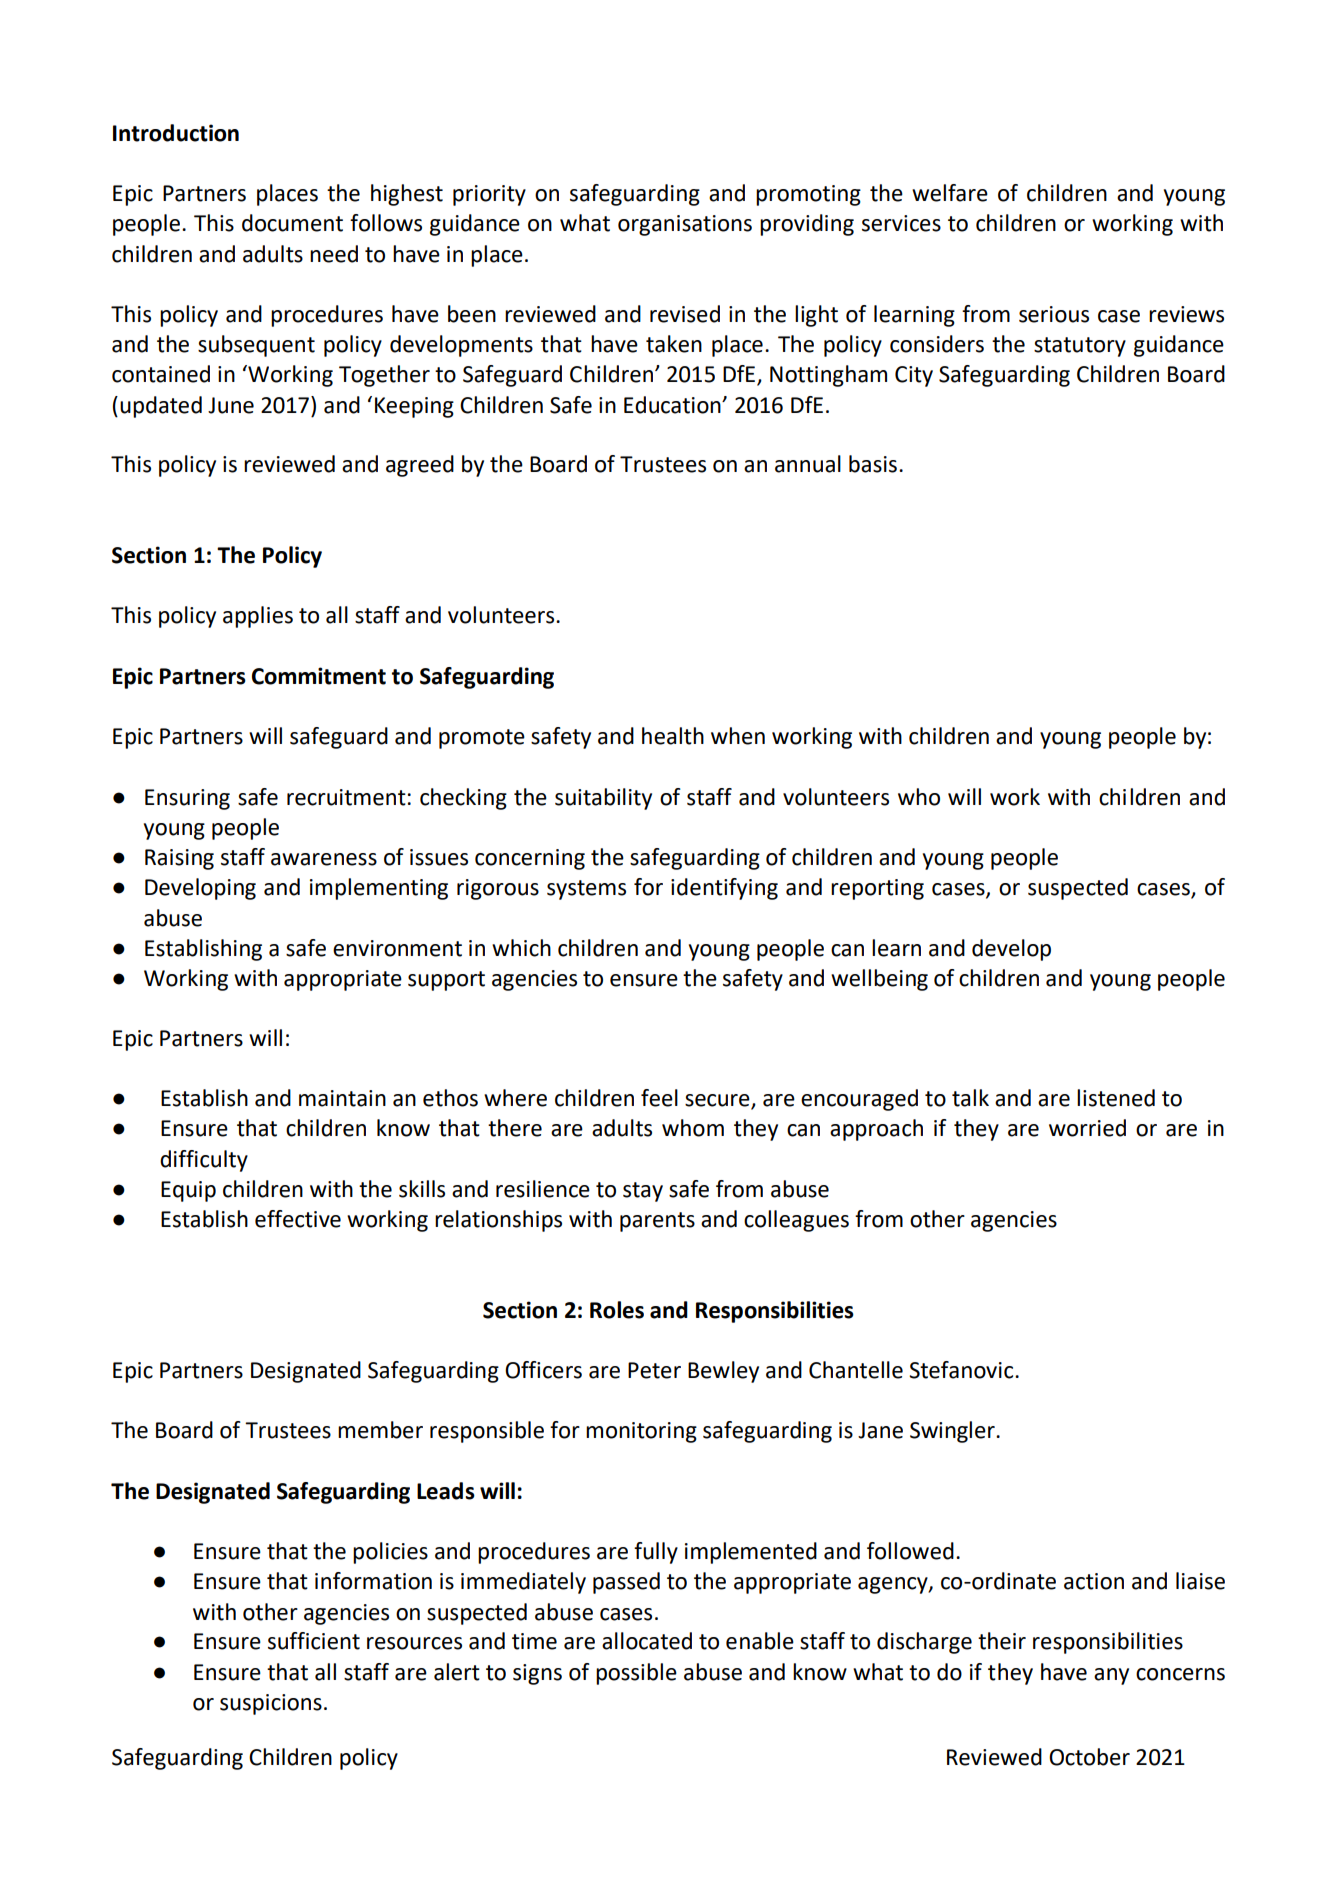 The width and height of the screenshot is (1338, 1892). Describe the element at coordinates (1116, 1098) in the screenshot. I see `listened` at that location.
